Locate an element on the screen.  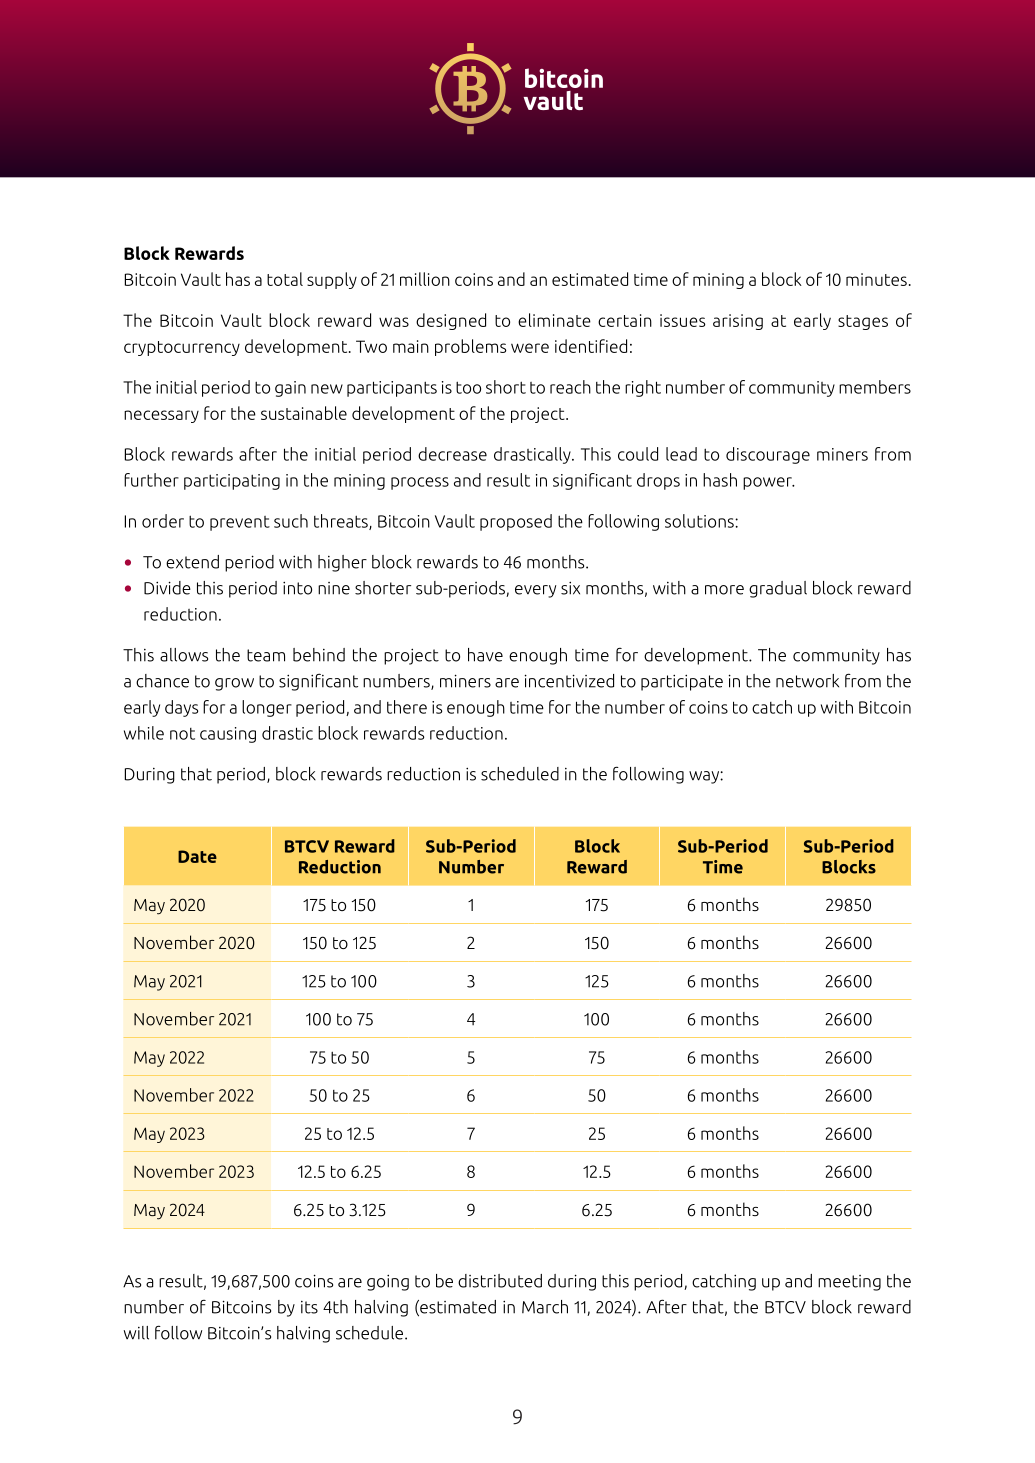
meeting is located at coordinates (849, 1283).
